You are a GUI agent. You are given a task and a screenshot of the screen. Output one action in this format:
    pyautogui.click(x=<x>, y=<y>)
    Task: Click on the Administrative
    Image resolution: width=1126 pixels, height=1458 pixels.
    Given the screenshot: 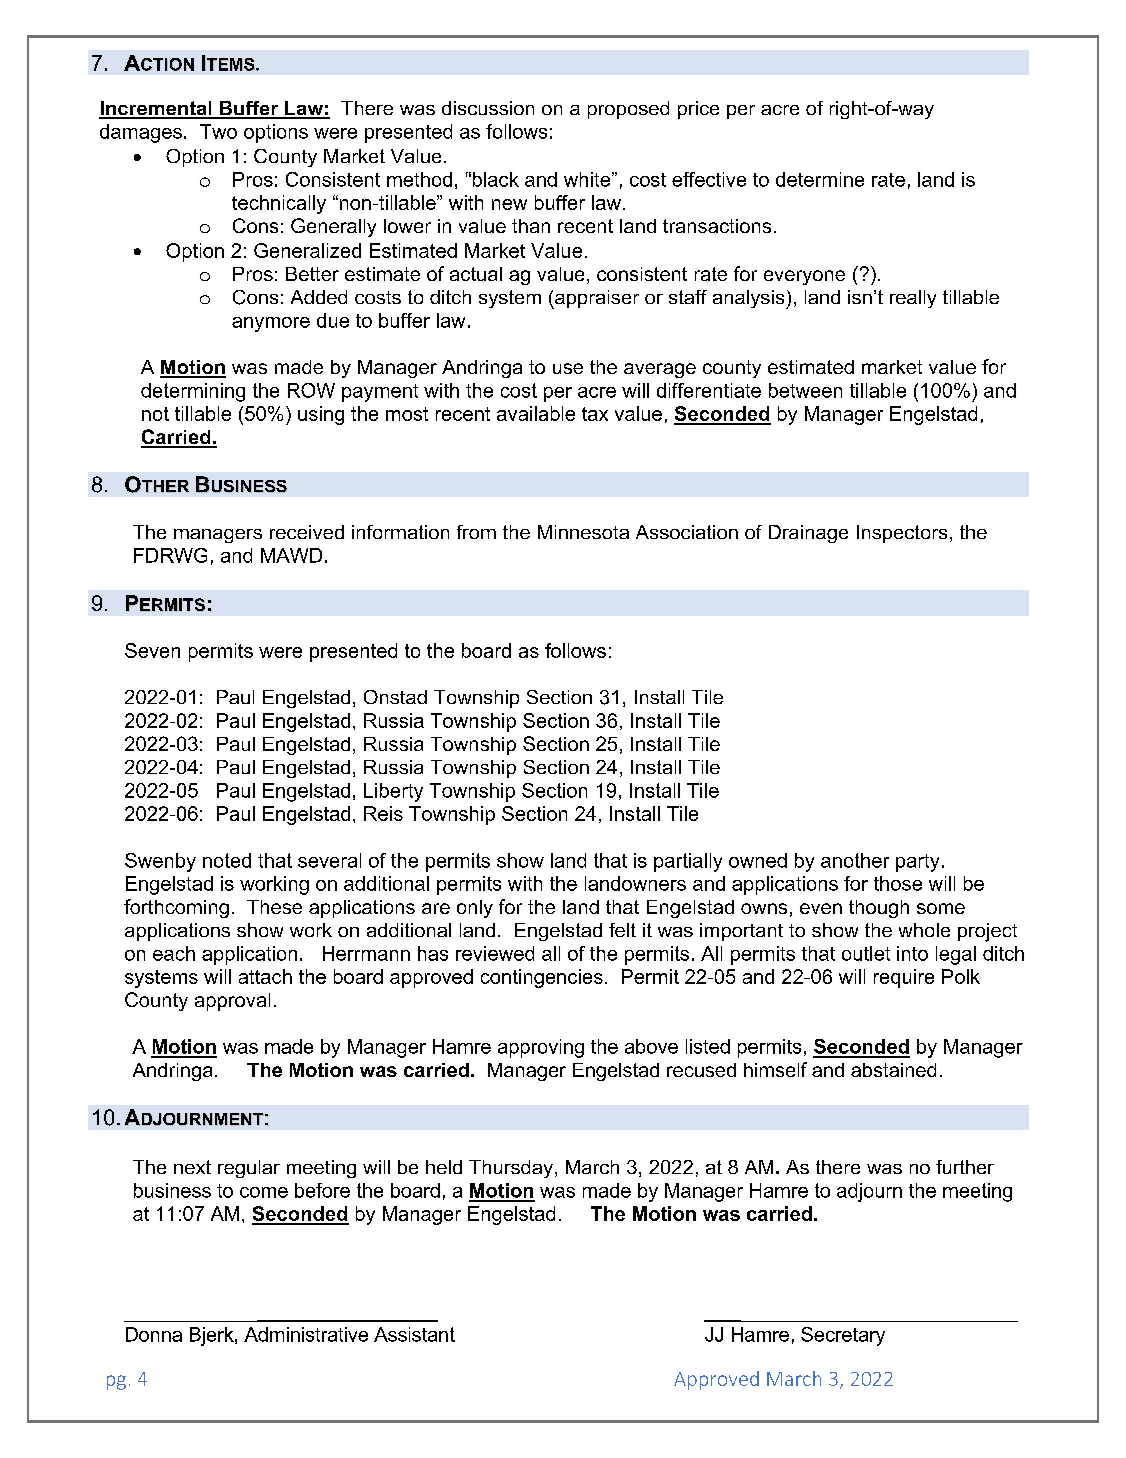 What is the action you would take?
    pyautogui.click(x=306, y=1334)
